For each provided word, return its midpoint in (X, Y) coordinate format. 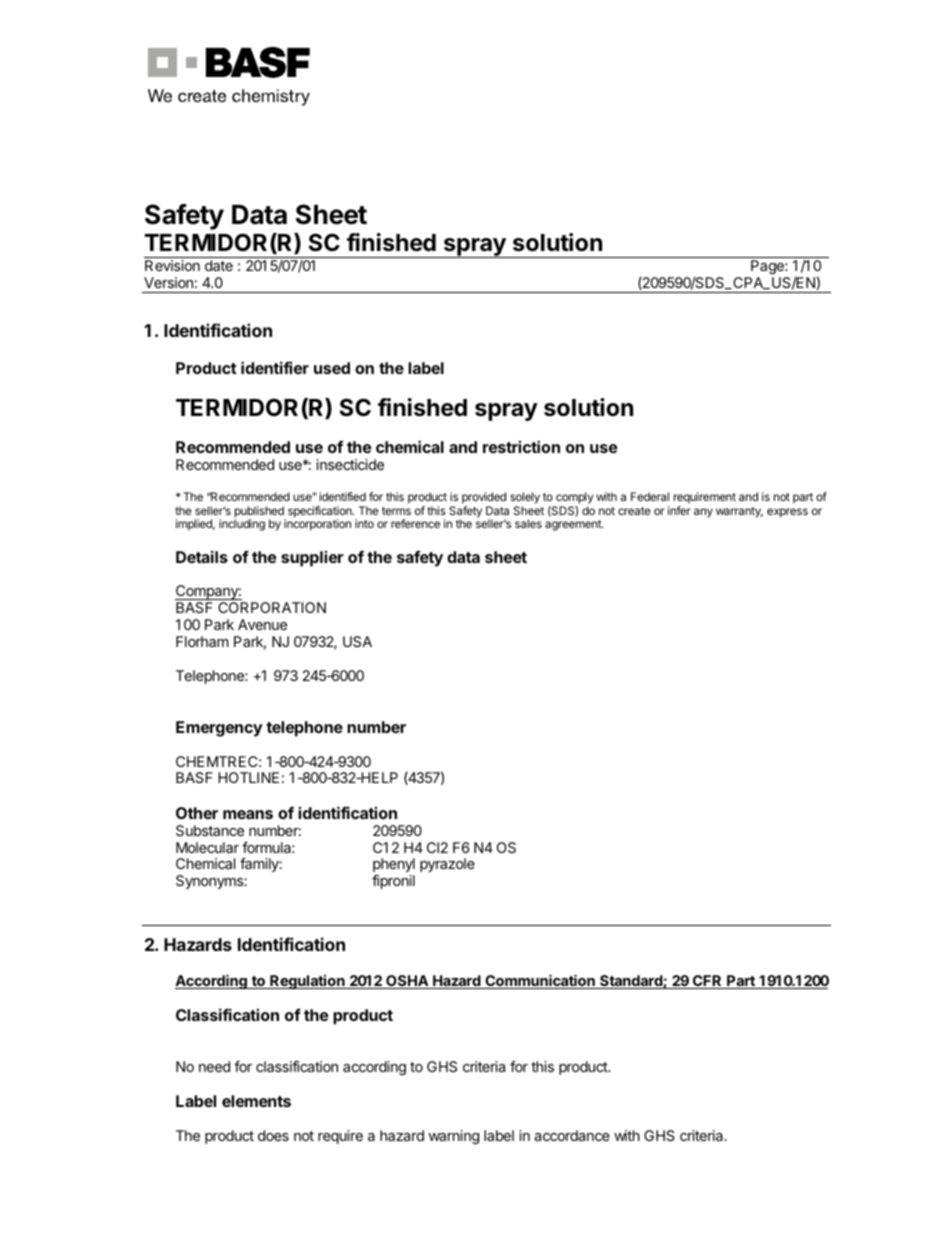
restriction (521, 446)
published (260, 513)
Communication (540, 982)
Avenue (262, 624)
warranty (739, 512)
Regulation (307, 982)
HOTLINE (248, 777)
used (332, 368)
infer (679, 510)
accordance (572, 1135)
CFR (707, 982)
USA (357, 641)
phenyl (394, 865)
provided (484, 498)
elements (256, 1101)
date (219, 265)
